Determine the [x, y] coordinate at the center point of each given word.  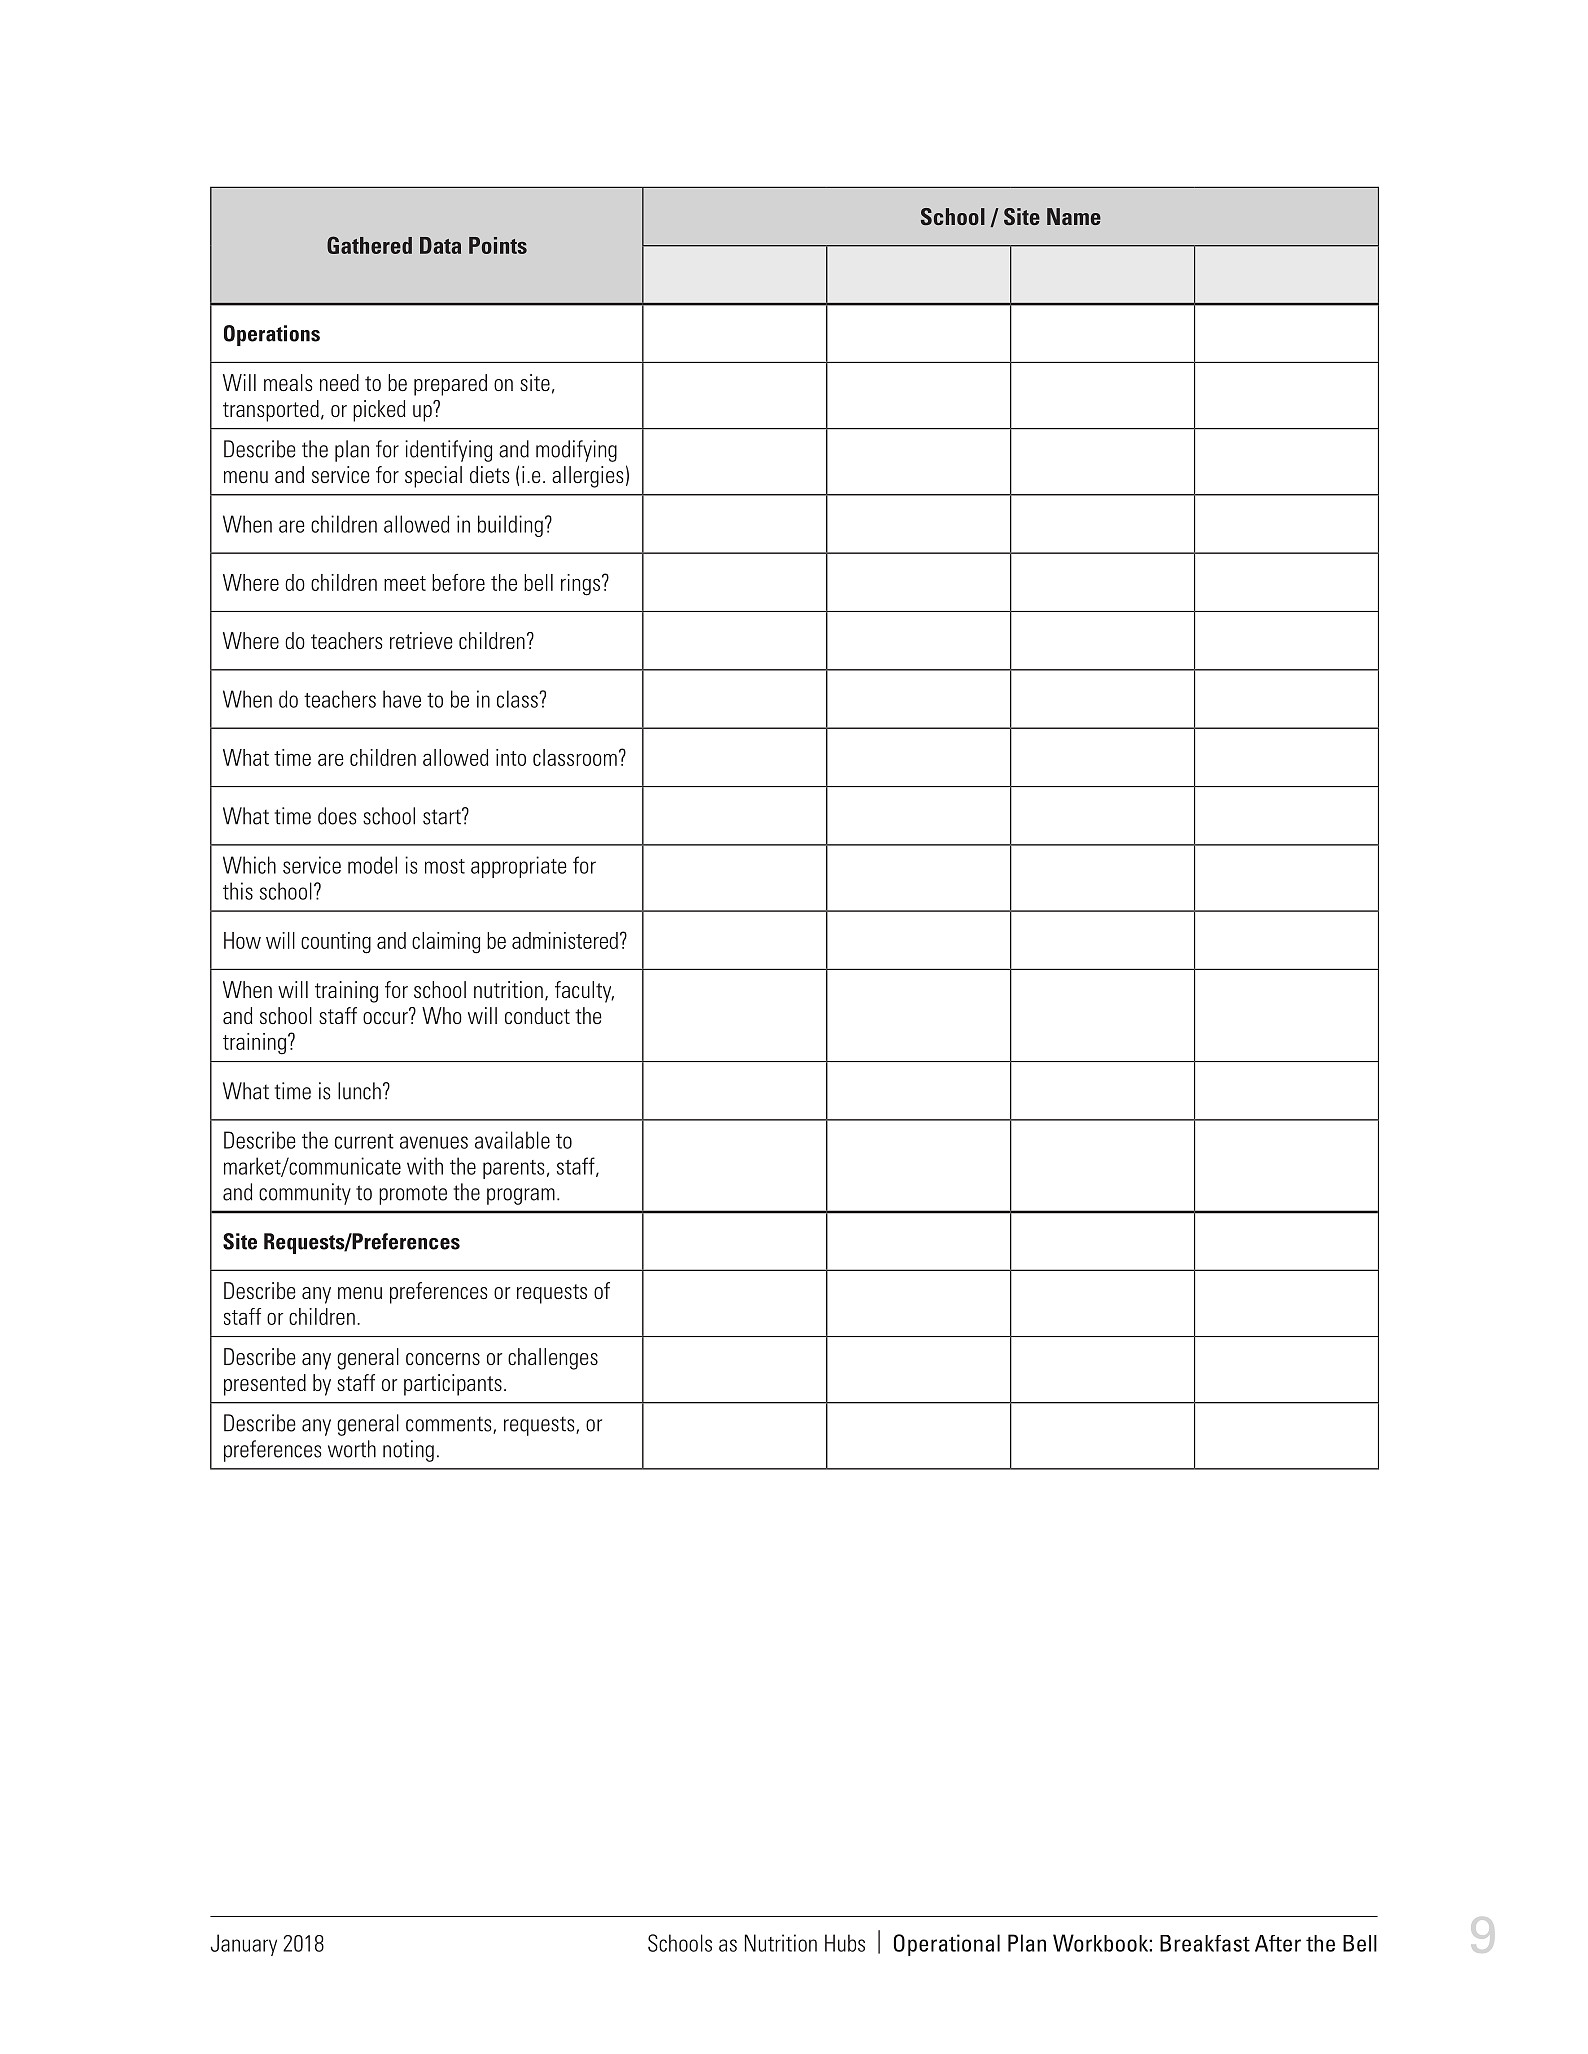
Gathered [369, 245]
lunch [359, 1091]
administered [565, 940]
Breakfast [1205, 1943]
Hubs [845, 1943]
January [244, 1945]
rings [582, 585]
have [402, 699]
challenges [553, 1359]
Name [1074, 216]
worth [352, 1449]
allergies [587, 477]
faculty [584, 992]
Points [498, 245]
